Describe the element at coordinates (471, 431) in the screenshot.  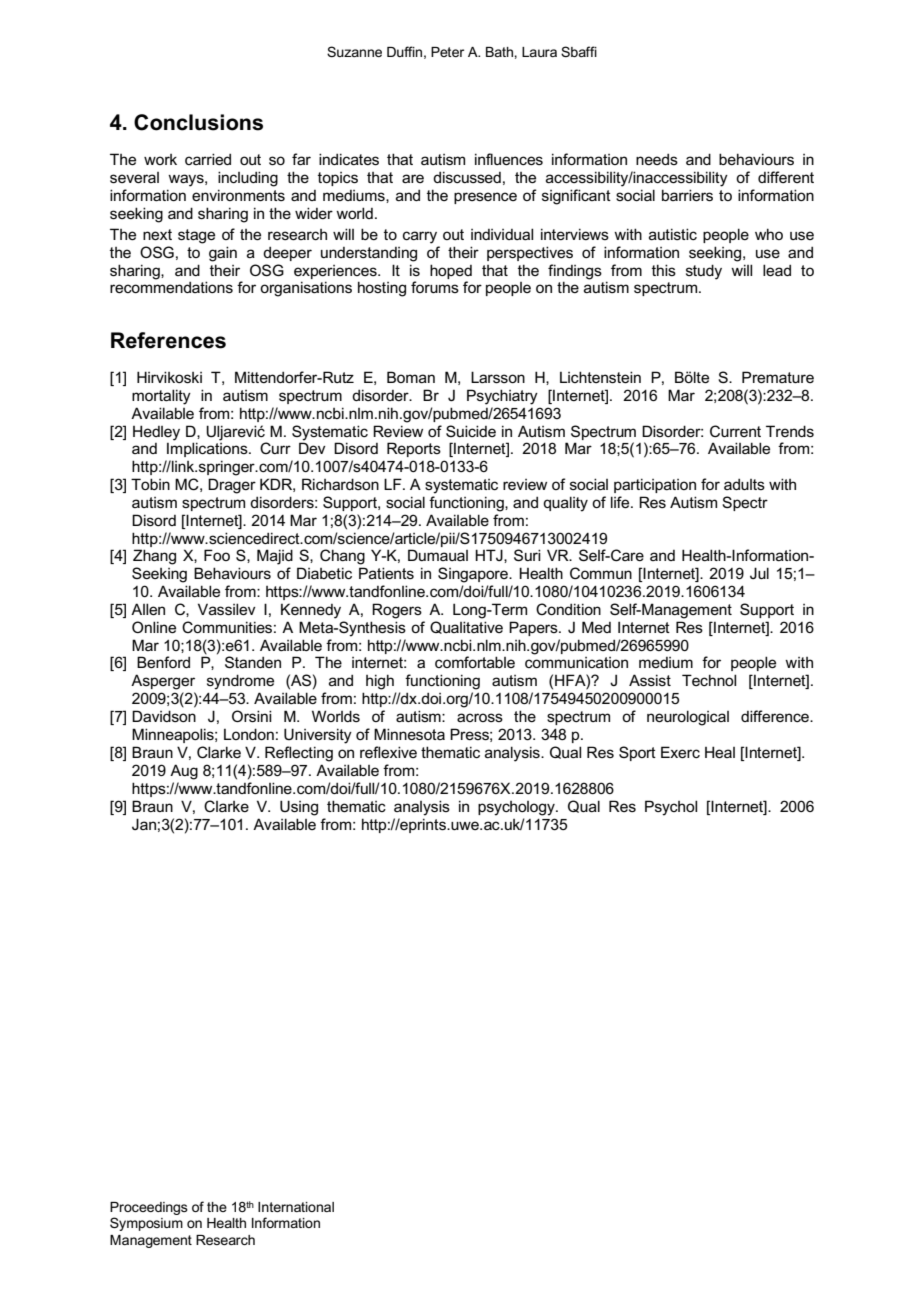
I see `Suicide` at that location.
